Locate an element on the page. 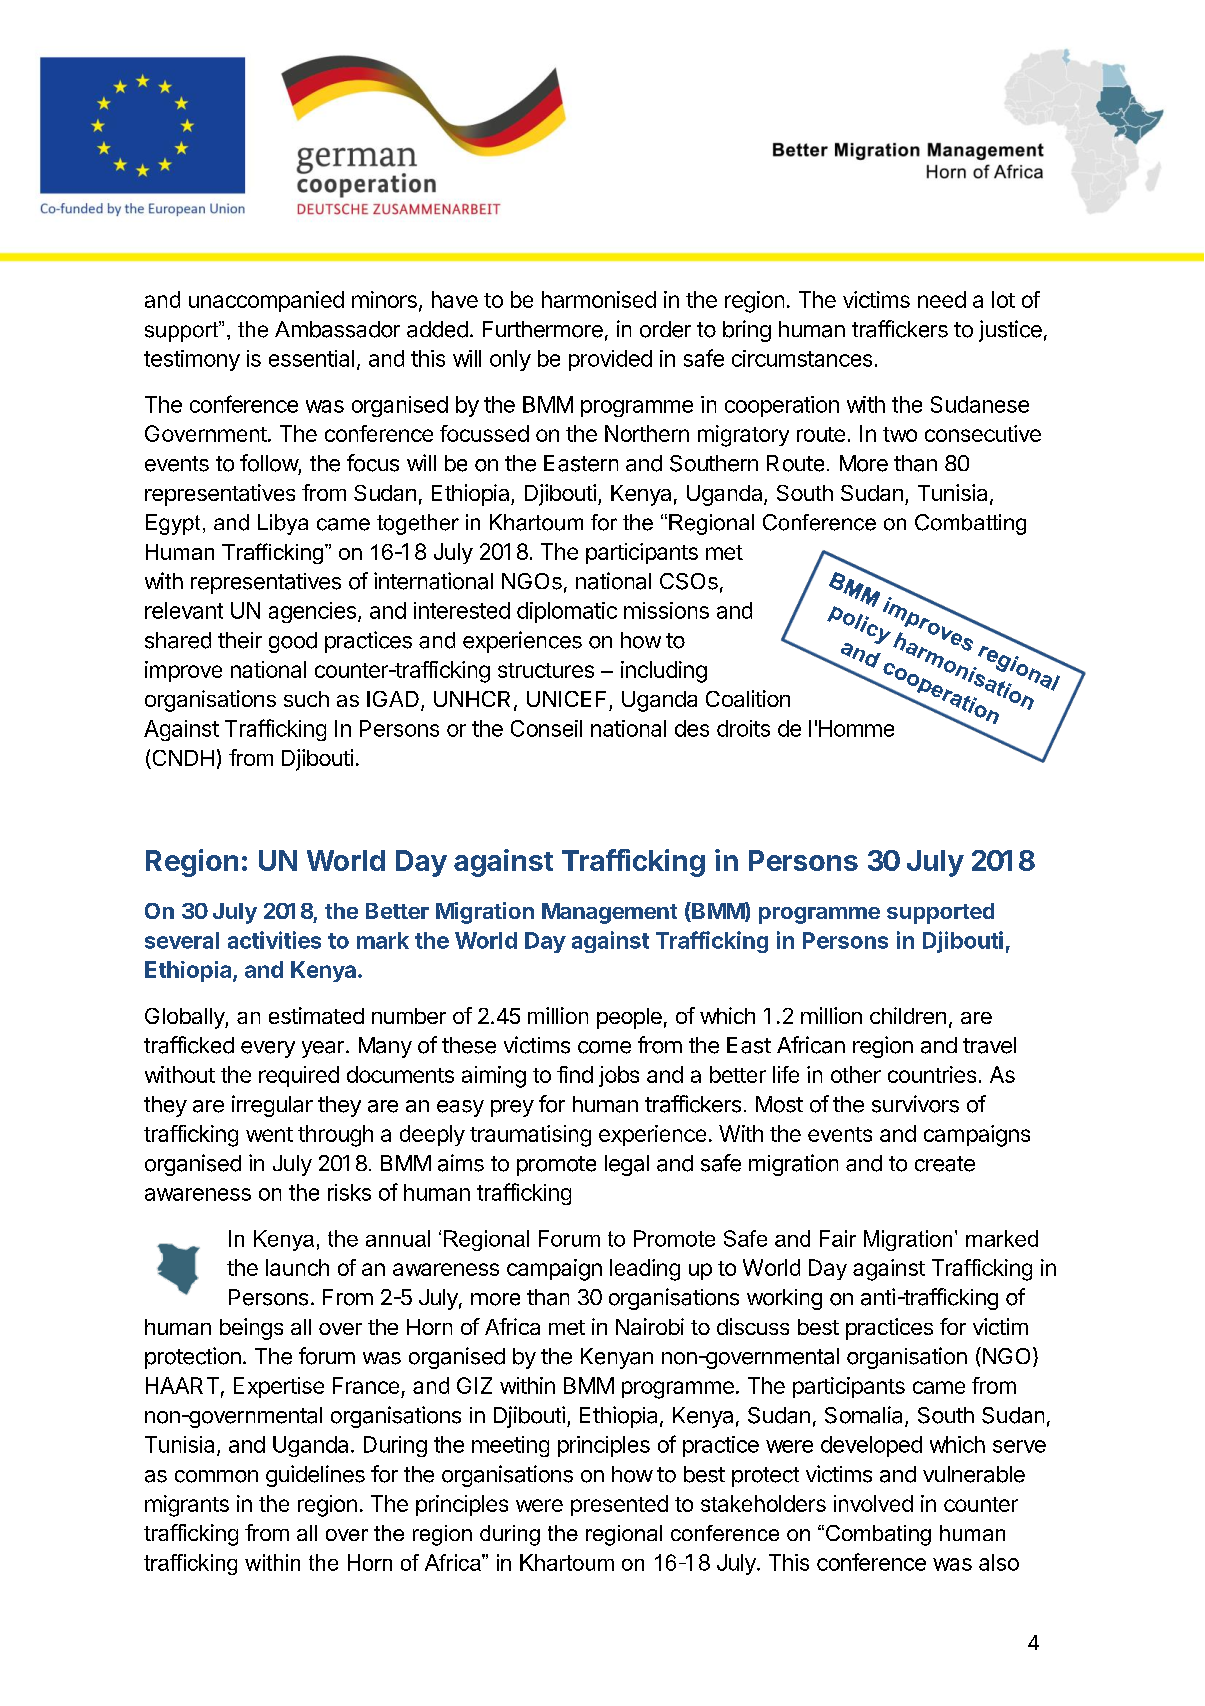 The width and height of the image is (1205, 1706). essential is located at coordinates (311, 358).
